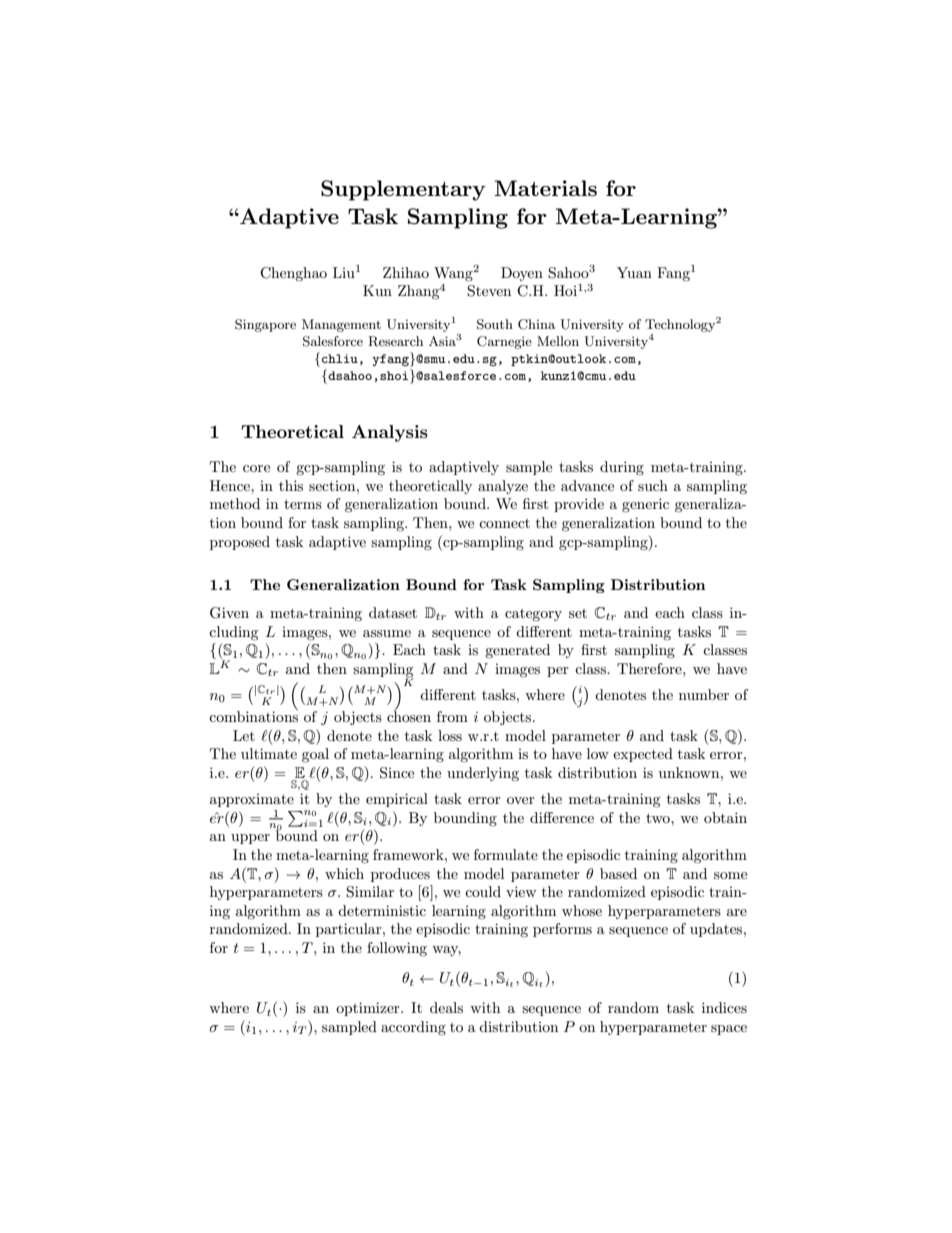  What do you see at coordinates (704, 694) in the page?
I see `number` at bounding box center [704, 694].
